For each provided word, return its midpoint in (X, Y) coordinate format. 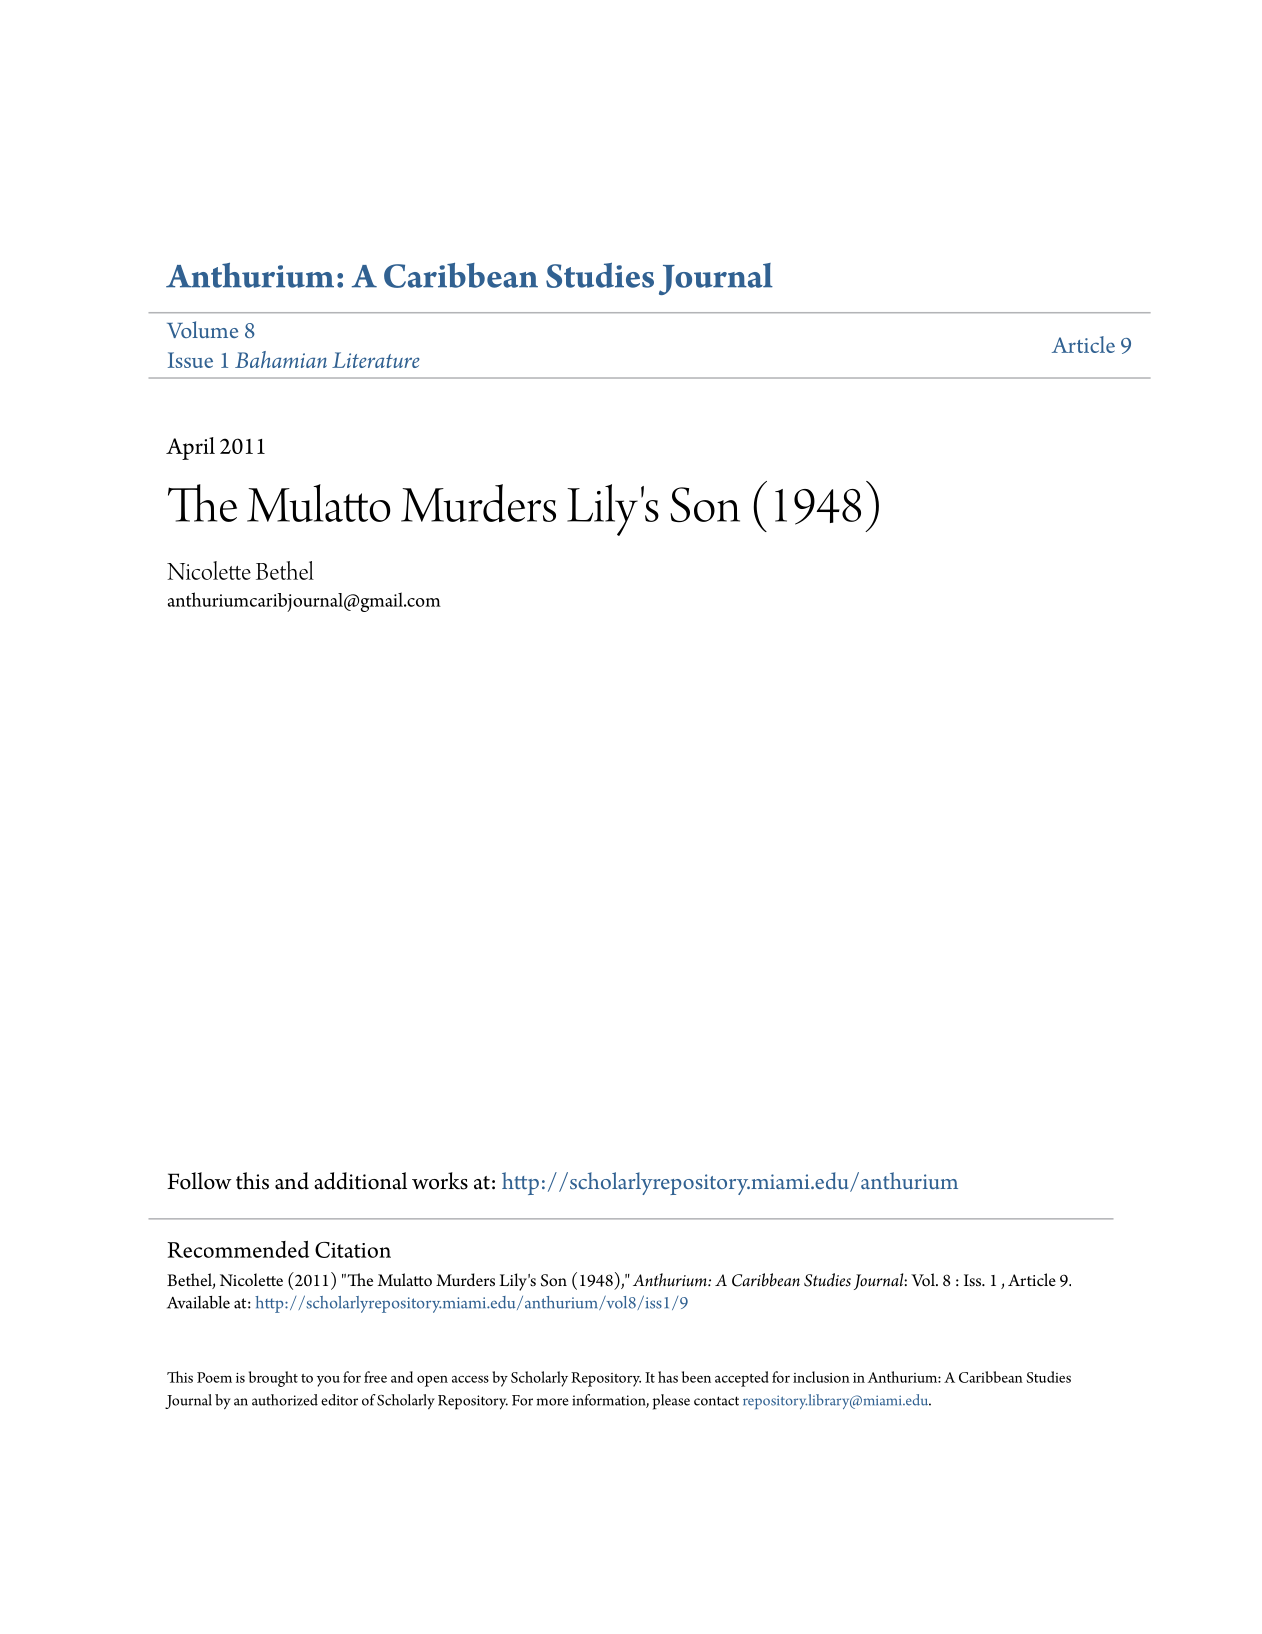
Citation (353, 1250)
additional (360, 1181)
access (470, 1379)
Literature (376, 360)
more (552, 1402)
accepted (742, 1379)
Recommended (238, 1249)
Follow (199, 1181)
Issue (190, 360)
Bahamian (281, 359)
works (440, 1181)
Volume (202, 329)
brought (273, 1379)
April (190, 448)
